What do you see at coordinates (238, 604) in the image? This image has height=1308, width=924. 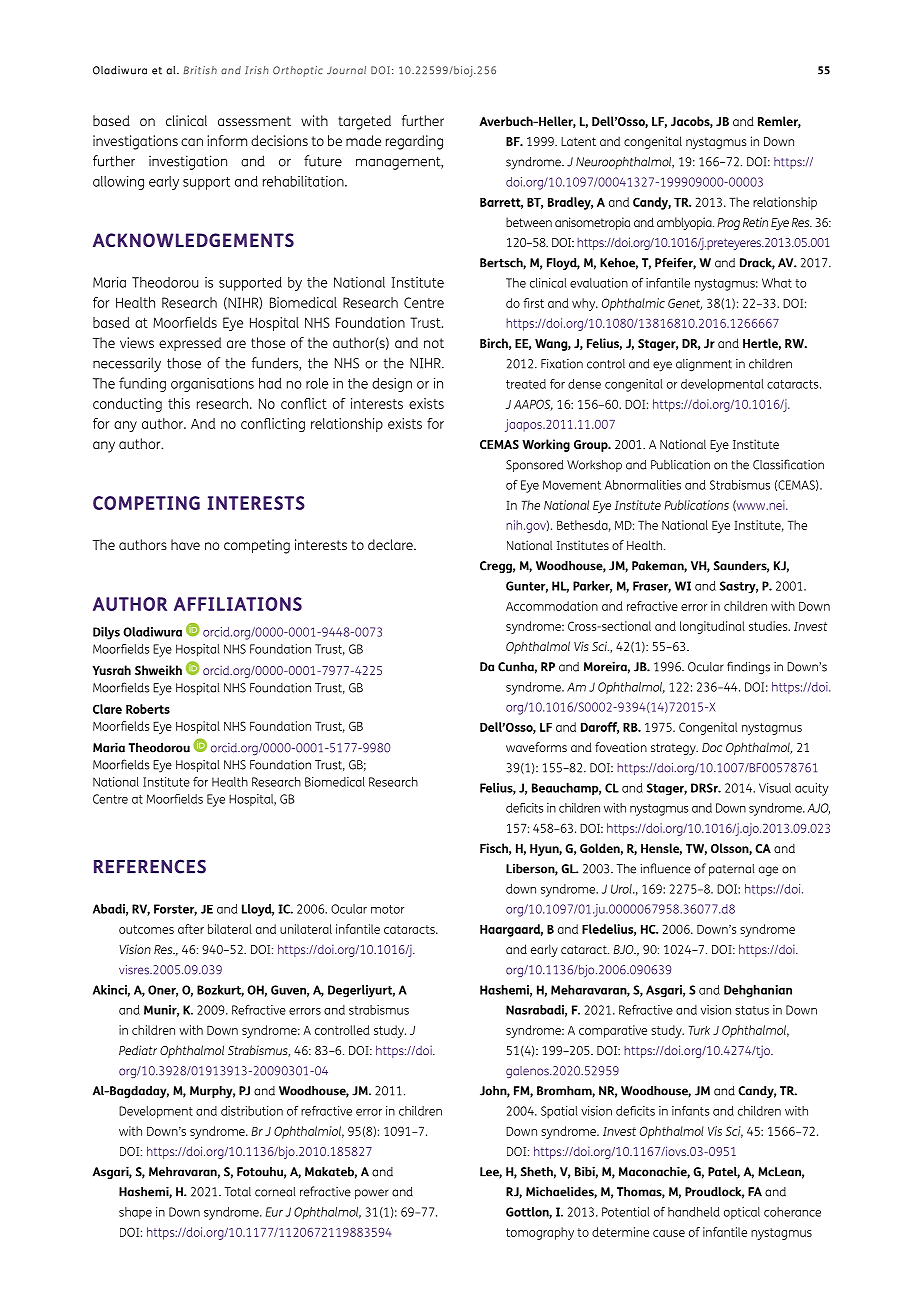 I see `AFFILIATIONS` at bounding box center [238, 604].
